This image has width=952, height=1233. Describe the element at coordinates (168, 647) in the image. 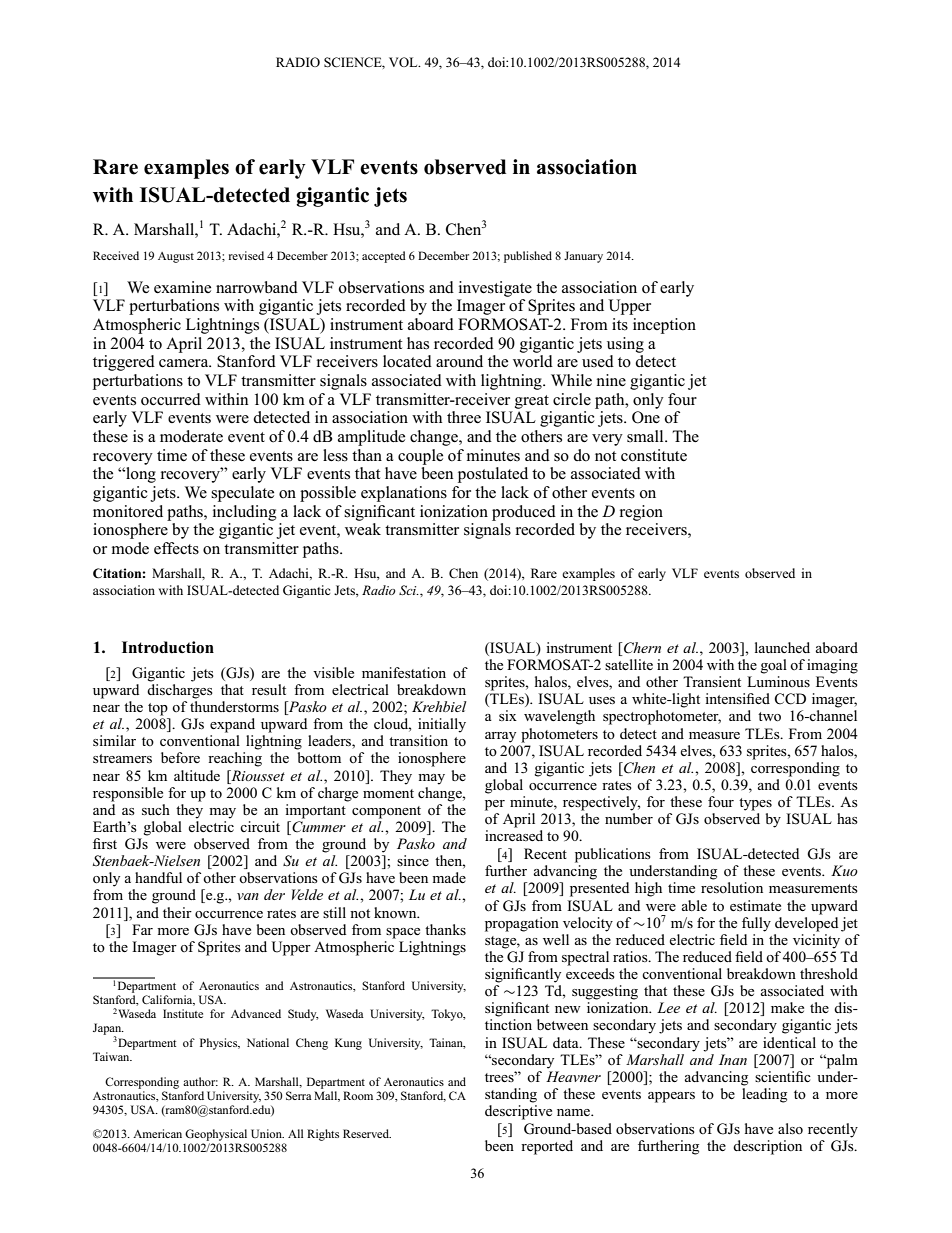

I see `Introduction` at that location.
